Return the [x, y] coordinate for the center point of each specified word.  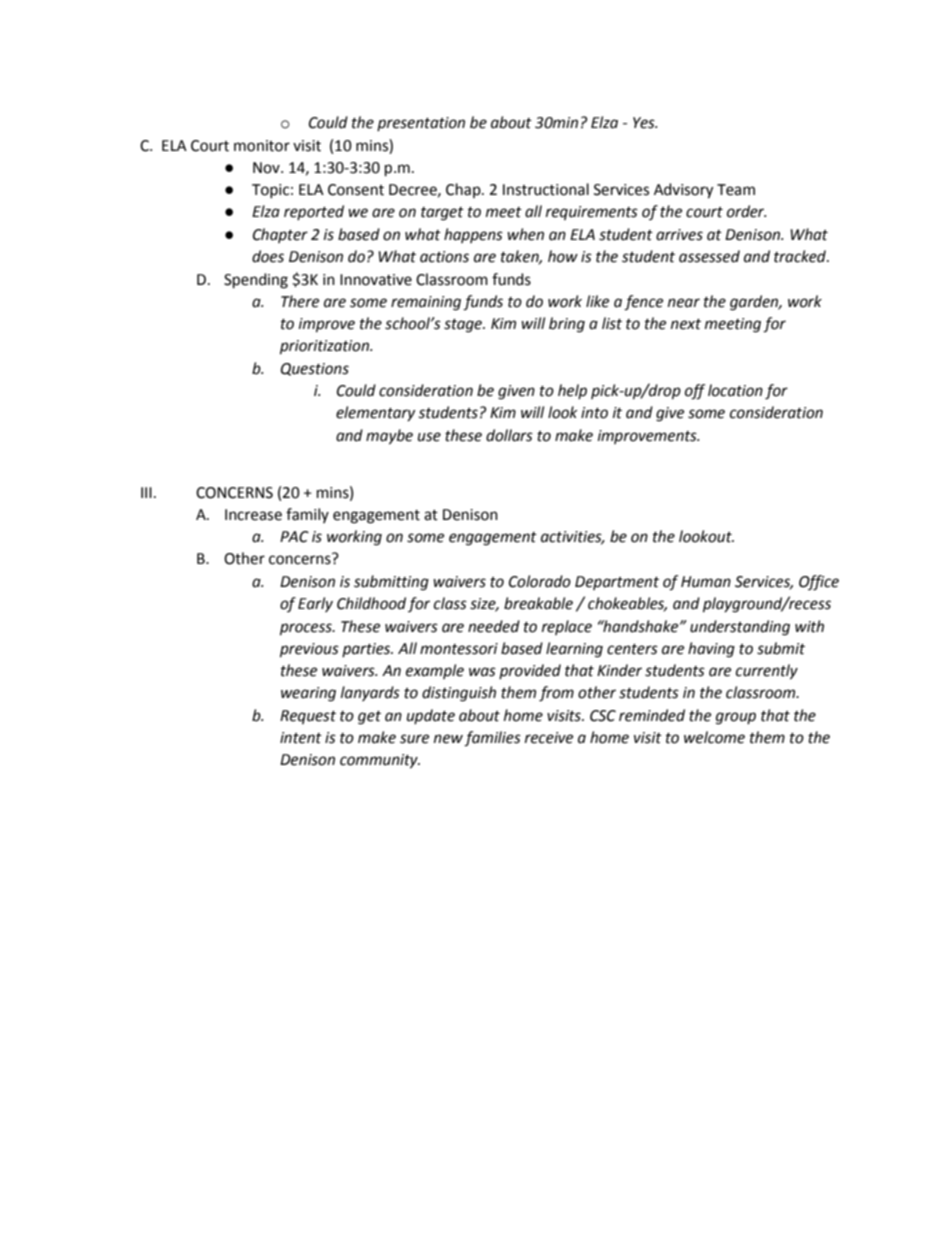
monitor [262, 146]
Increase [253, 515]
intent [301, 738]
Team [736, 190]
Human [706, 582]
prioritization [325, 347]
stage [464, 326]
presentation [421, 124]
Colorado [540, 581]
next [686, 324]
